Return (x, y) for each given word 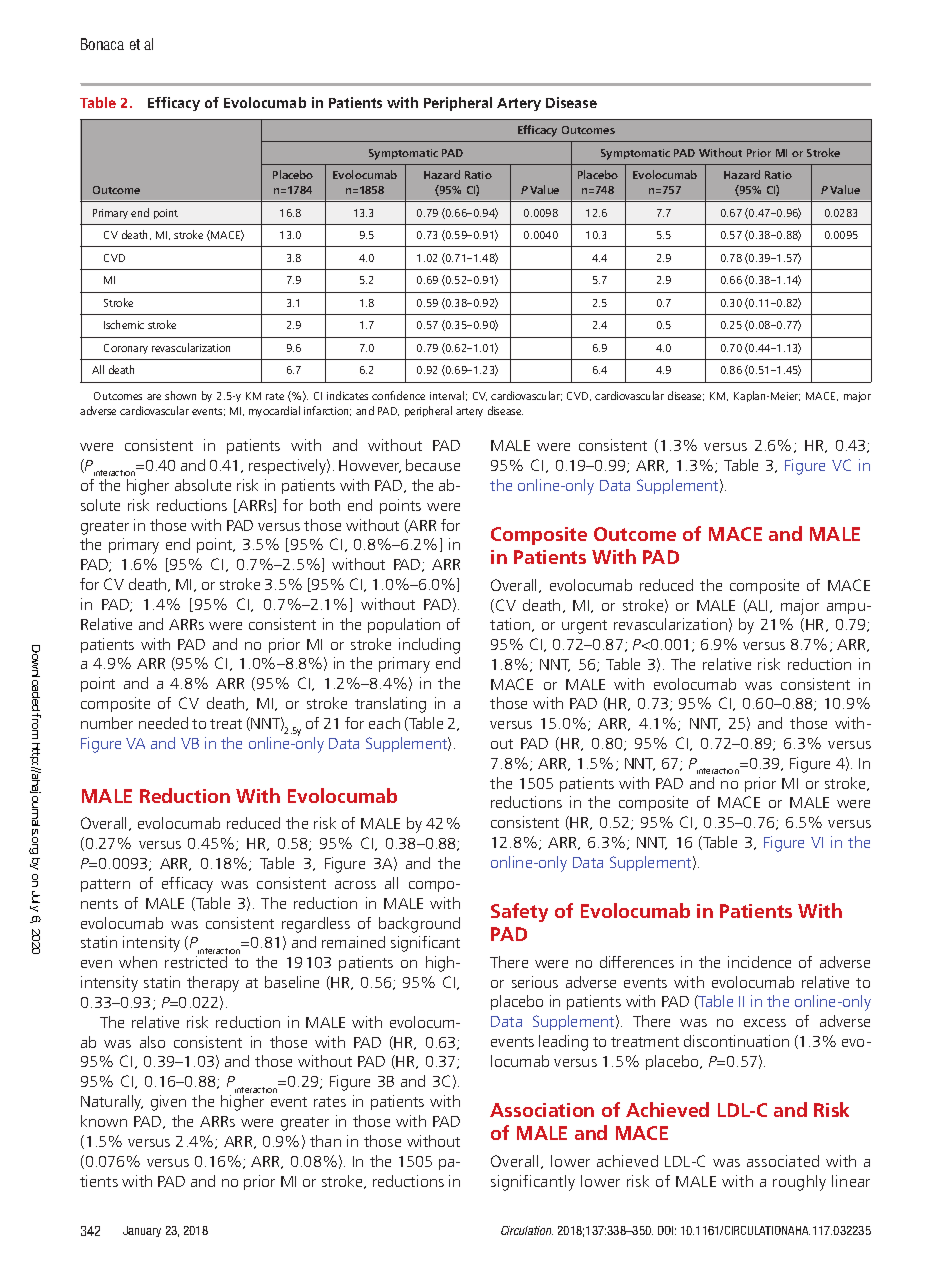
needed (163, 723)
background (419, 925)
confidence (398, 395)
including (429, 646)
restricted (196, 962)
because (433, 465)
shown (180, 395)
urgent (584, 627)
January (142, 1231)
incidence (759, 962)
